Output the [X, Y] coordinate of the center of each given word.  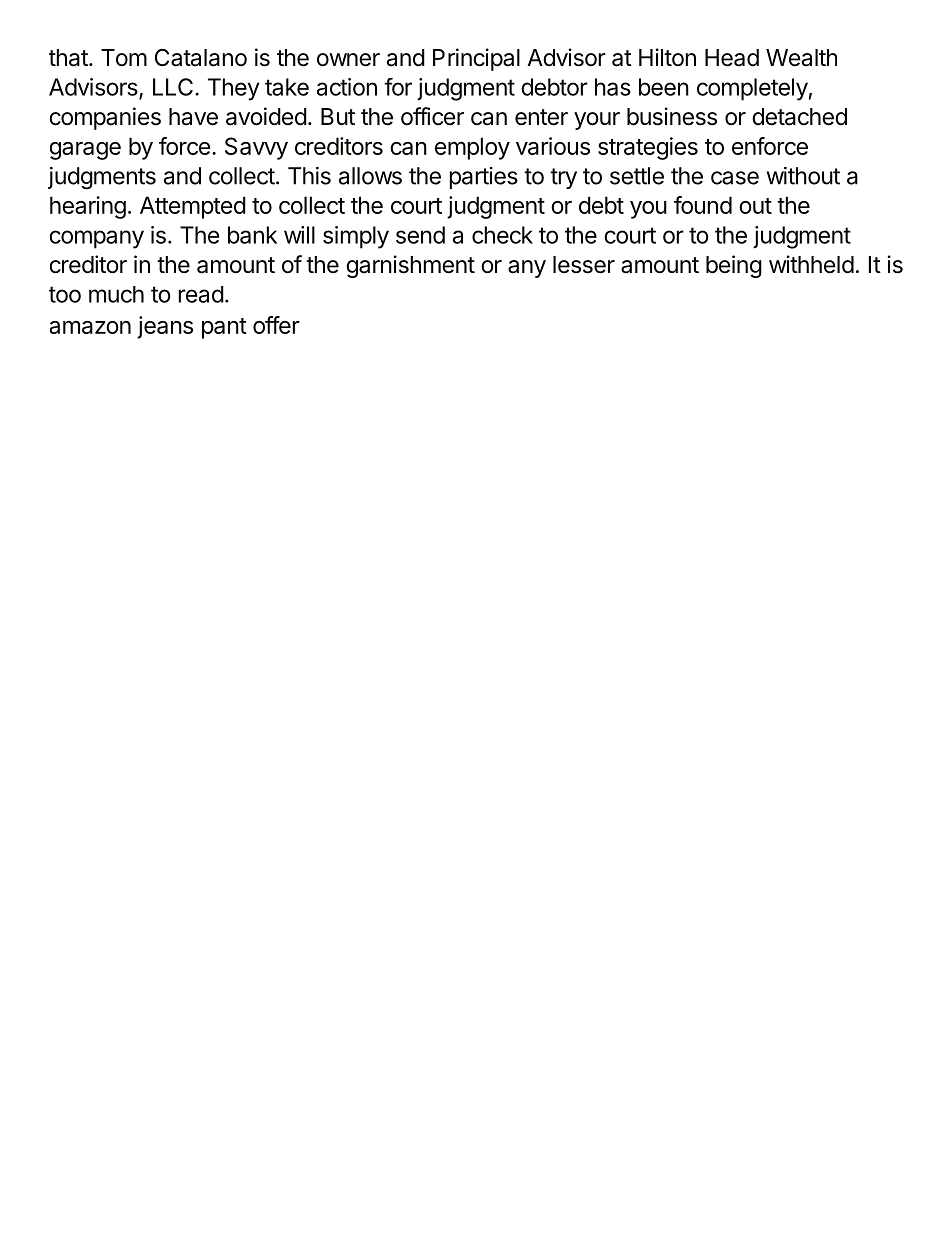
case [735, 178]
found [703, 205]
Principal [476, 59]
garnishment [410, 266]
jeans [165, 327]
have [193, 117]
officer [432, 116]
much [116, 294]
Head [732, 58]
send [420, 235]
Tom [124, 58]
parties [483, 178]
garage [85, 151]
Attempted [193, 207]
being [734, 266]
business [672, 116]
